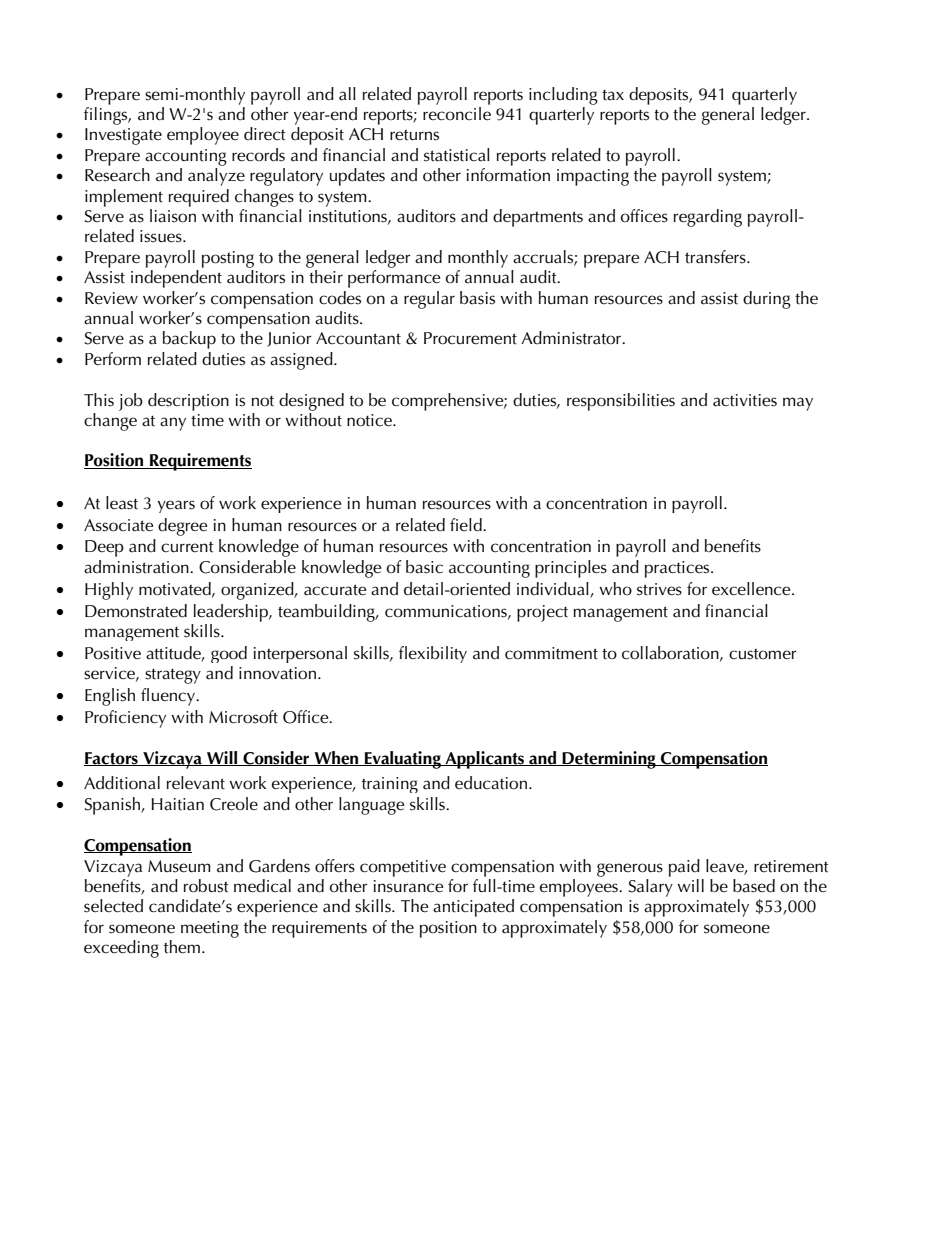 The width and height of the document is (952, 1233). What do you see at coordinates (485, 760) in the document?
I see `Applicants` at bounding box center [485, 760].
